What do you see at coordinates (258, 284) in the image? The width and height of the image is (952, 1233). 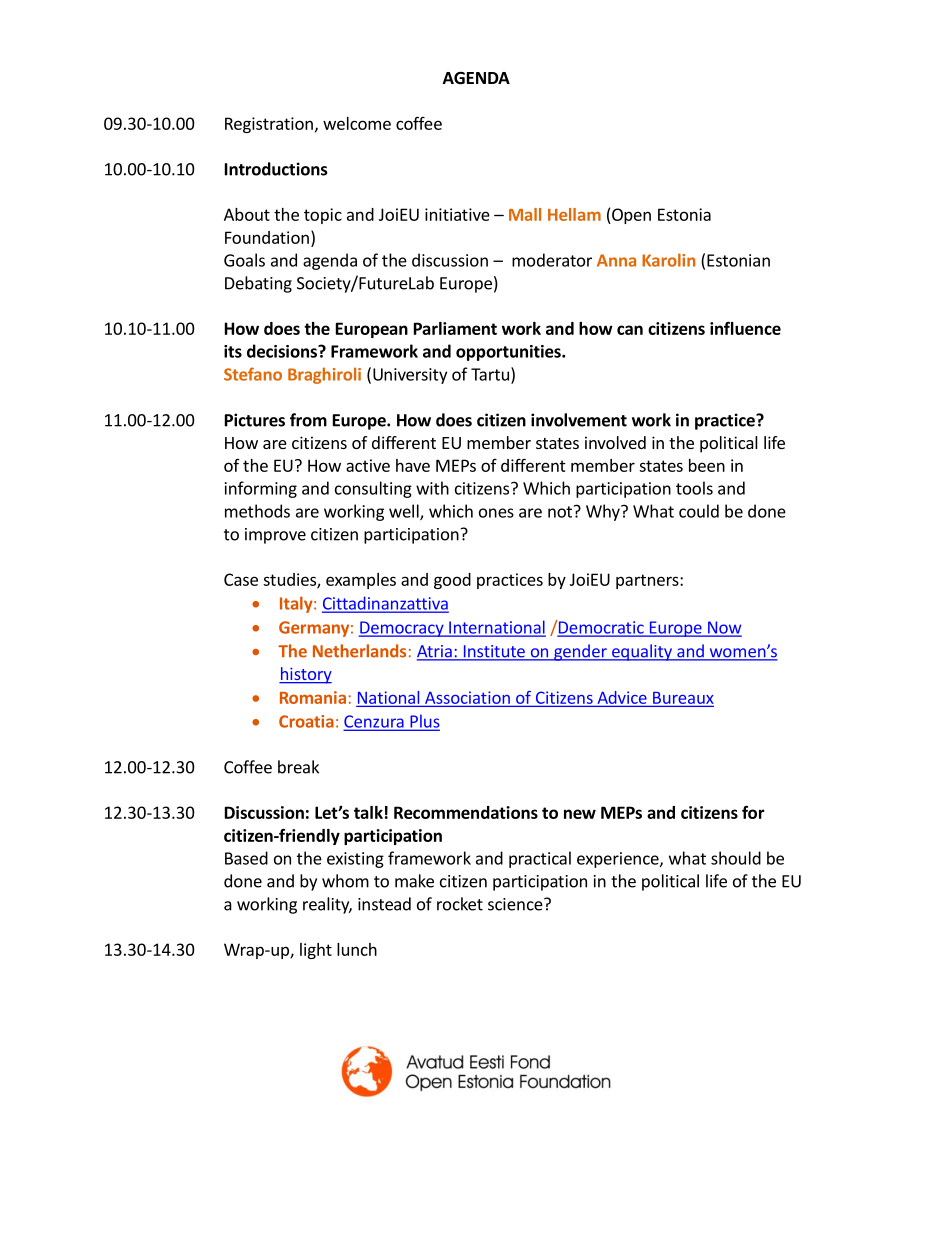 I see `Debating` at bounding box center [258, 284].
